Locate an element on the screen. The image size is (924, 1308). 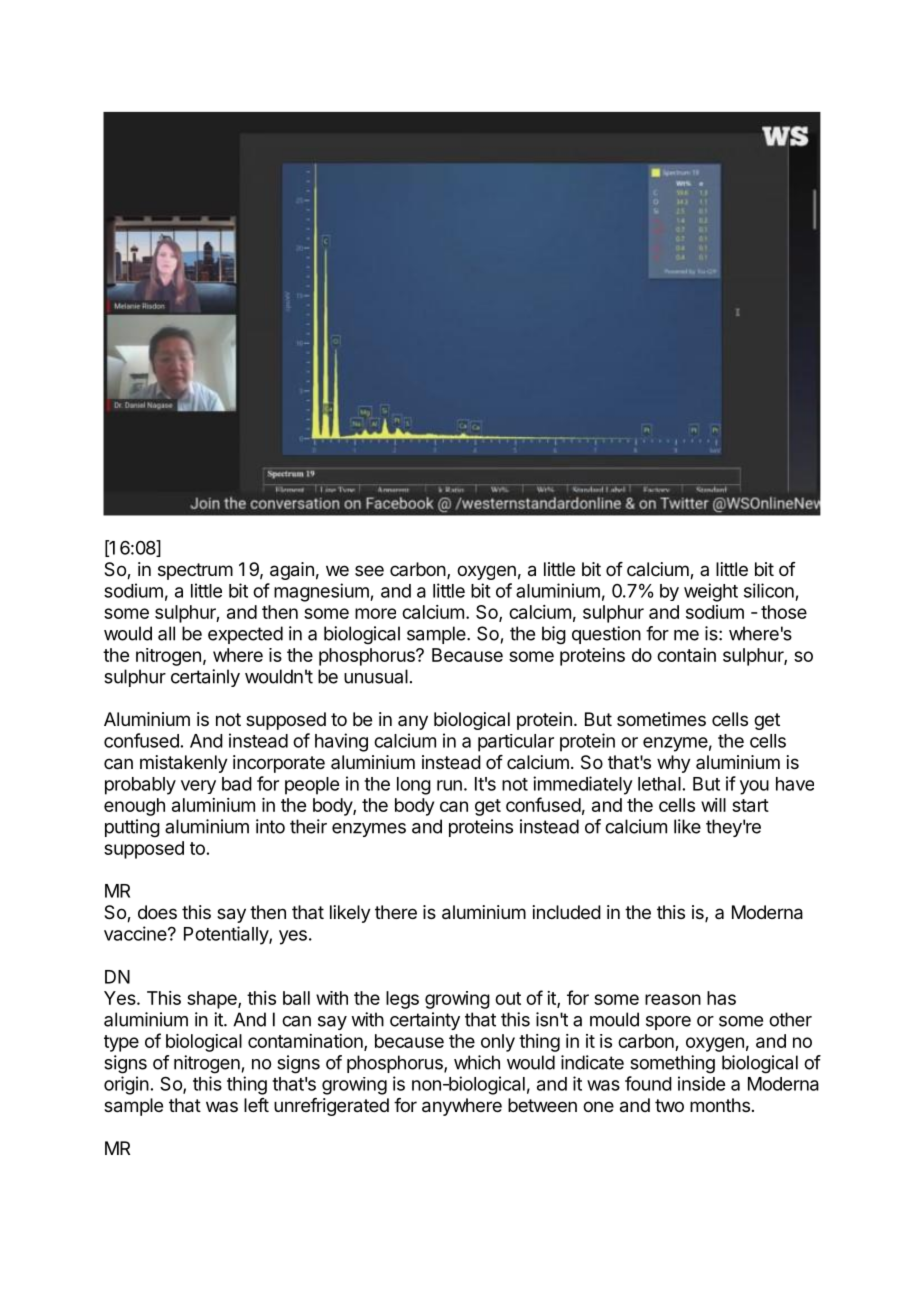
weight is located at coordinates (711, 592).
